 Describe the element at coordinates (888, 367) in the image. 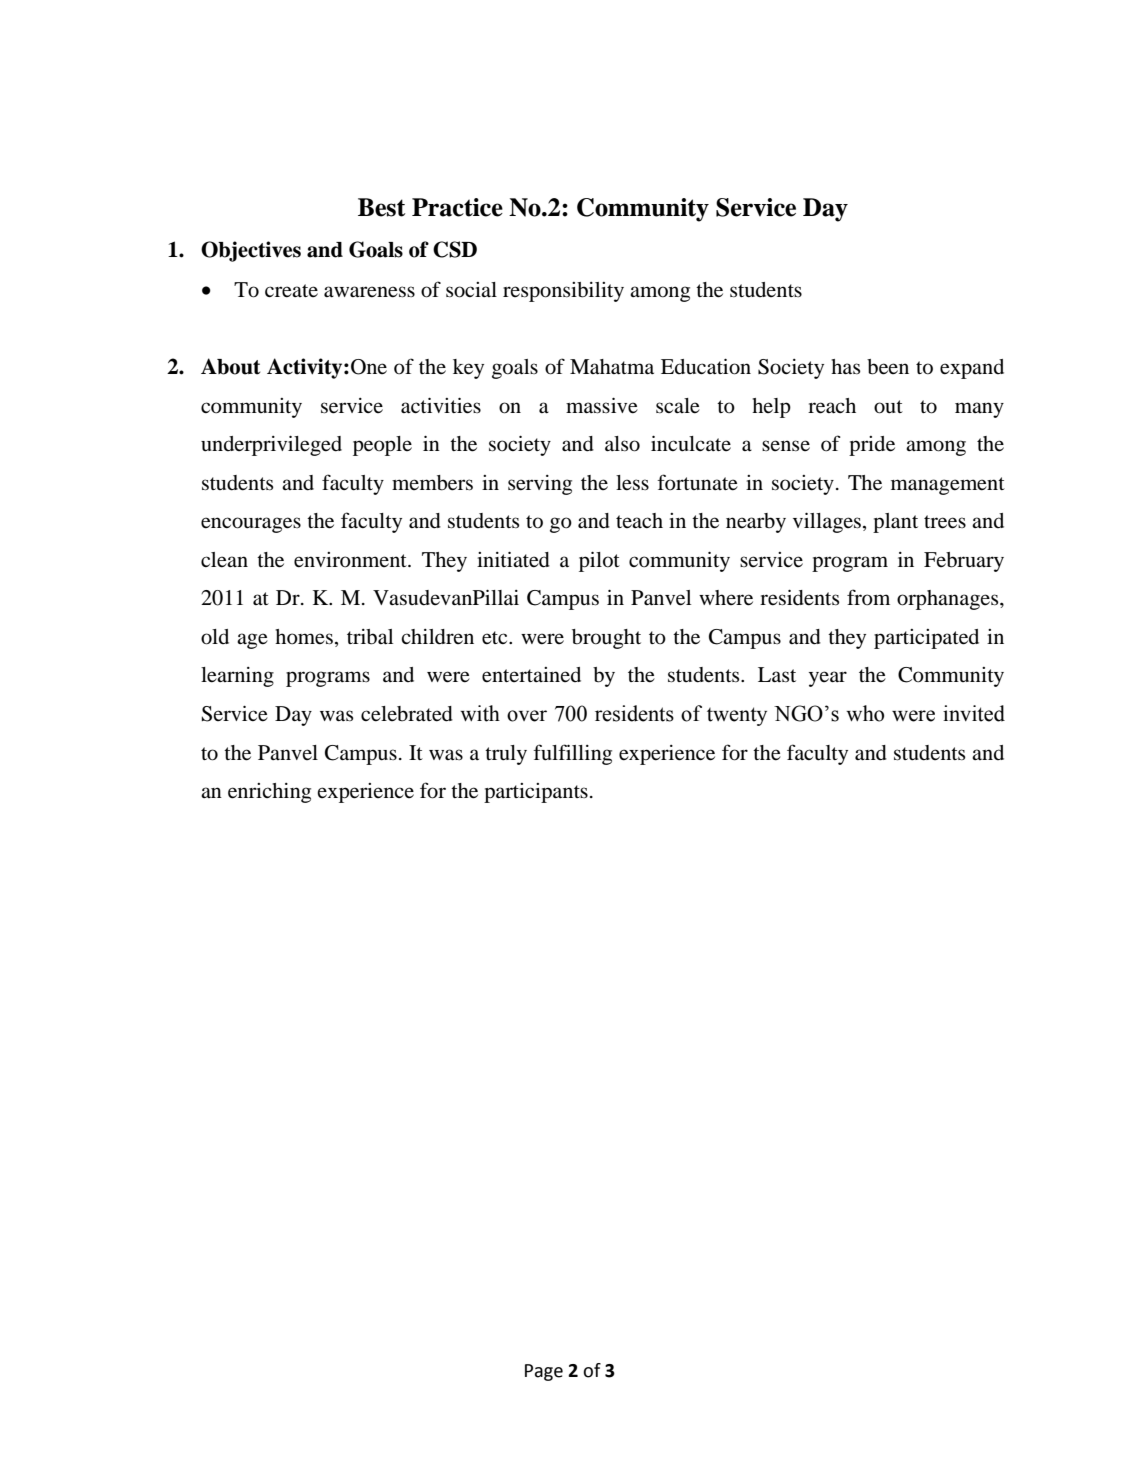

I see `been` at that location.
